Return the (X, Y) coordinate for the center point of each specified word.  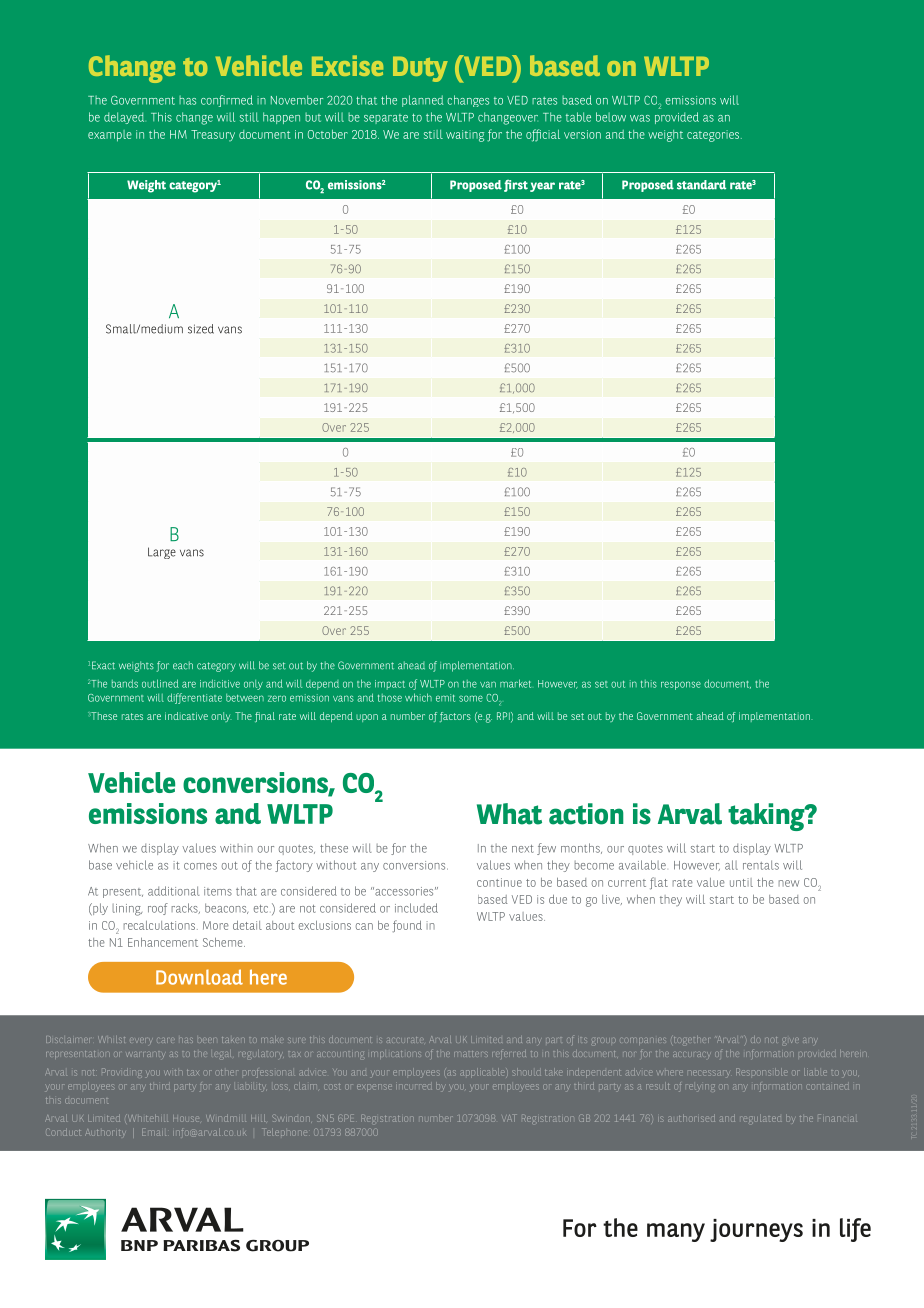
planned (422, 101)
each (183, 665)
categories (714, 136)
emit (445, 698)
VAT (510, 1118)
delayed (124, 118)
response (681, 685)
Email (154, 1133)
